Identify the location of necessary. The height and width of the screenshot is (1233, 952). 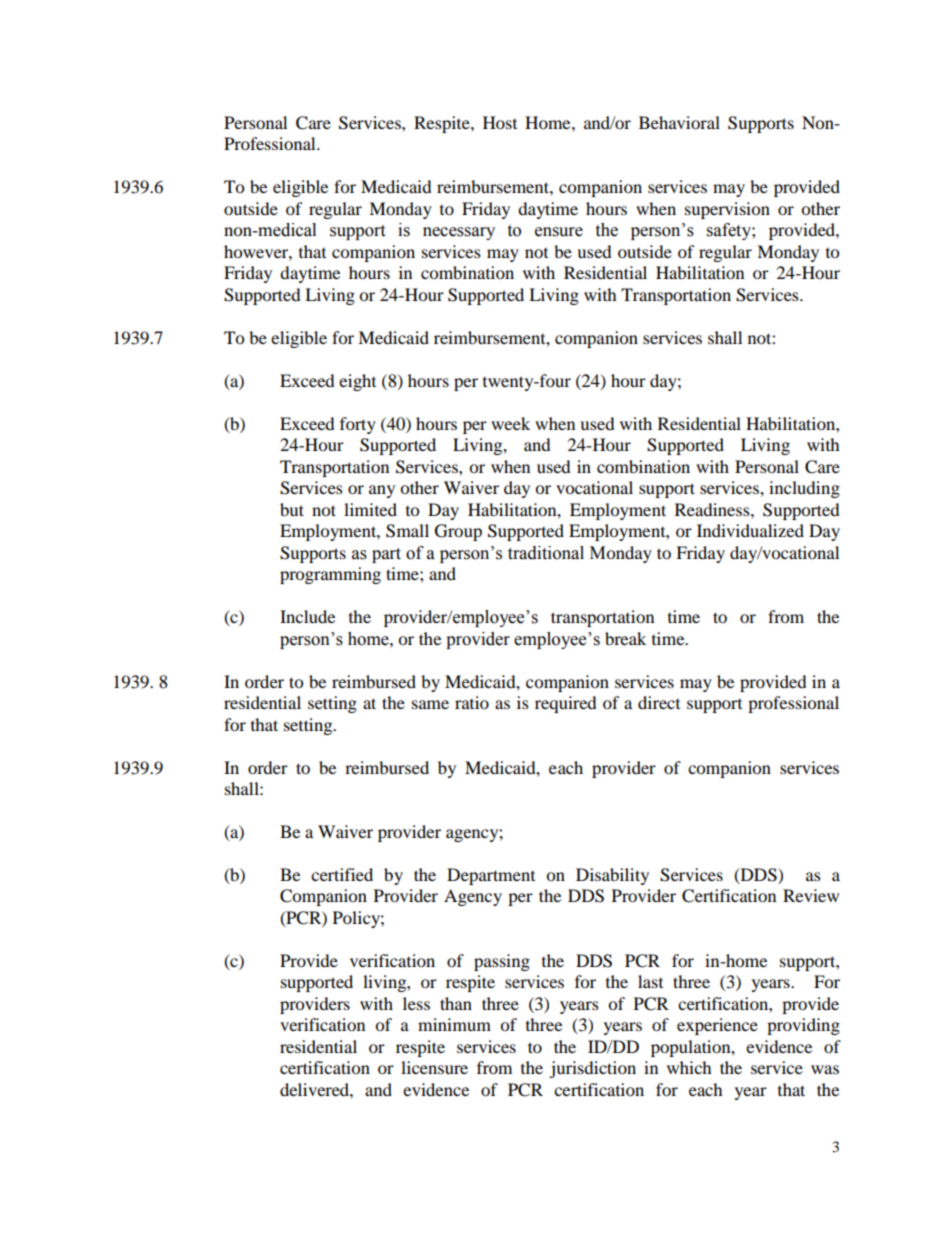
(459, 233).
